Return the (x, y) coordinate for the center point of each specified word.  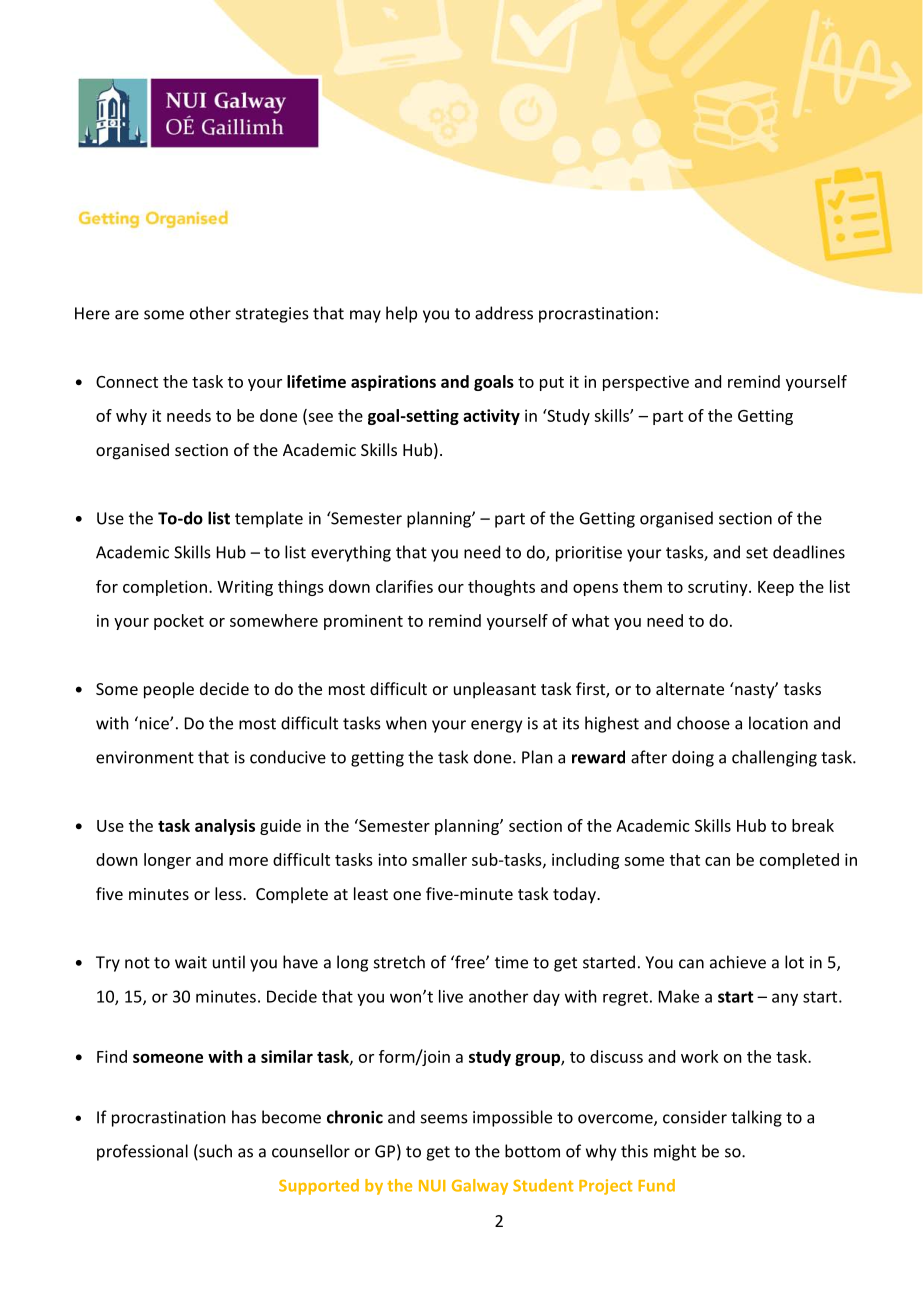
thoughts (501, 588)
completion (165, 588)
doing (693, 758)
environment (145, 757)
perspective (646, 383)
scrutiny (719, 588)
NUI (432, 1186)
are (127, 315)
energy (496, 726)
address (504, 313)
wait (191, 962)
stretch (399, 962)
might (675, 1152)
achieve (738, 962)
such (214, 1152)
